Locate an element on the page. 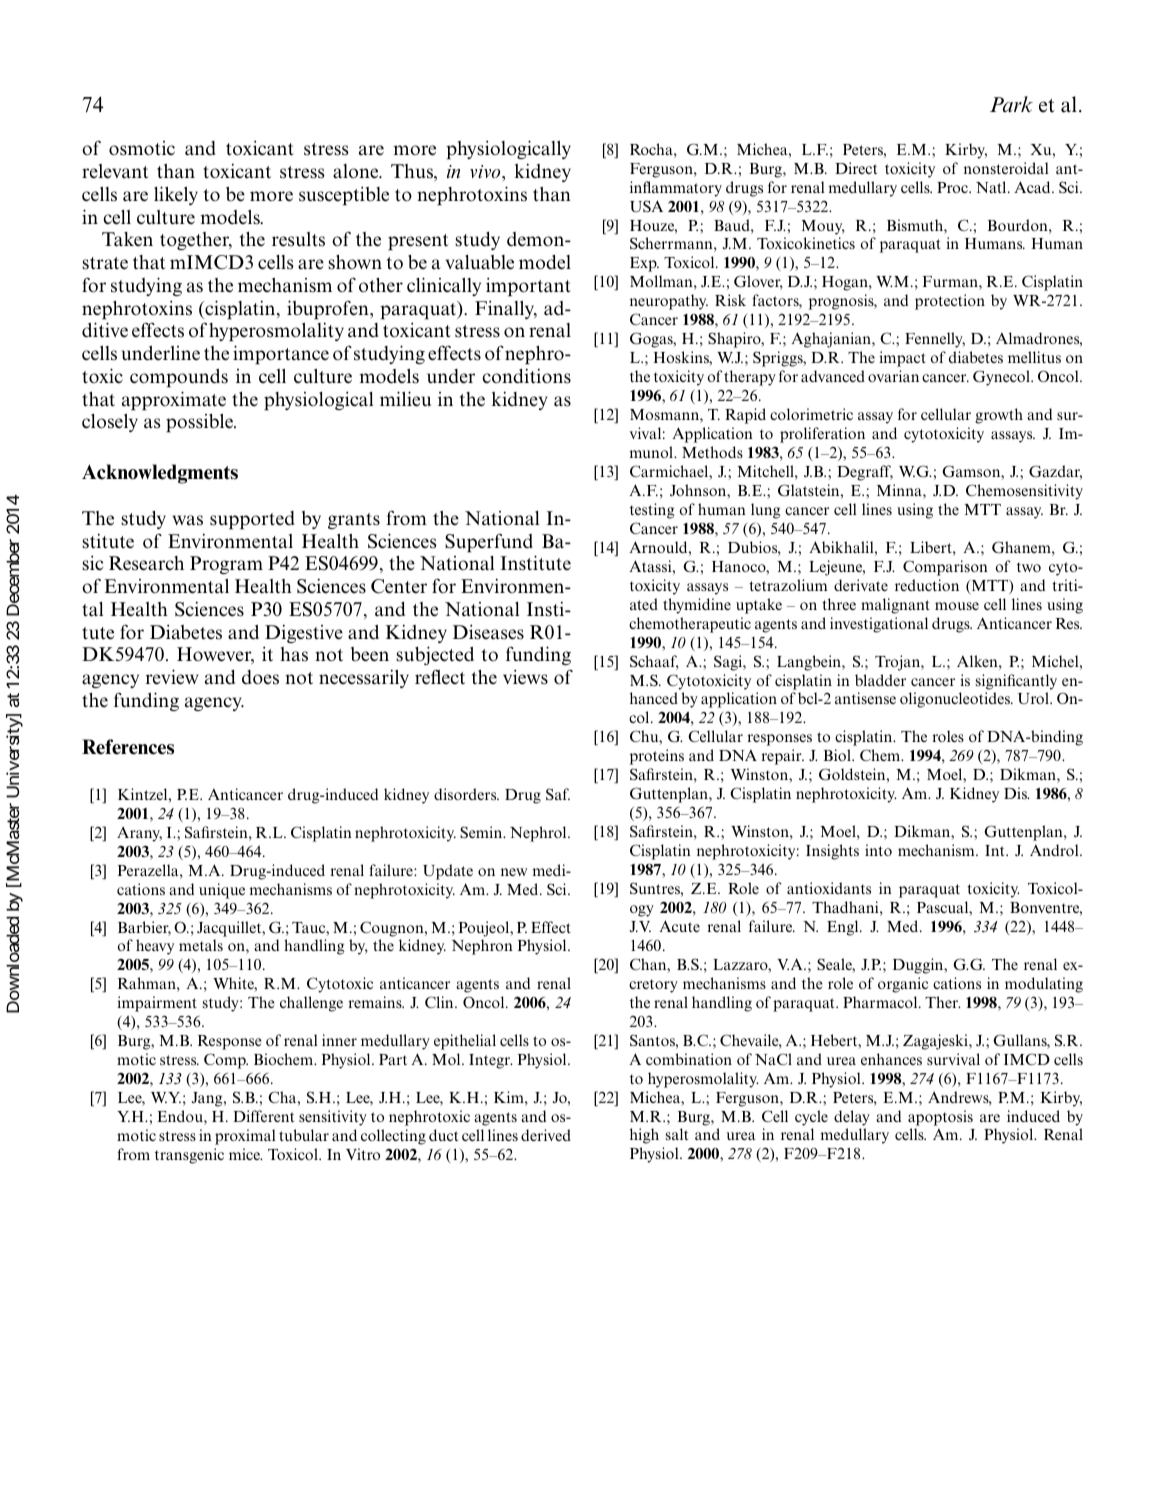  approximate is located at coordinates (174, 401).
